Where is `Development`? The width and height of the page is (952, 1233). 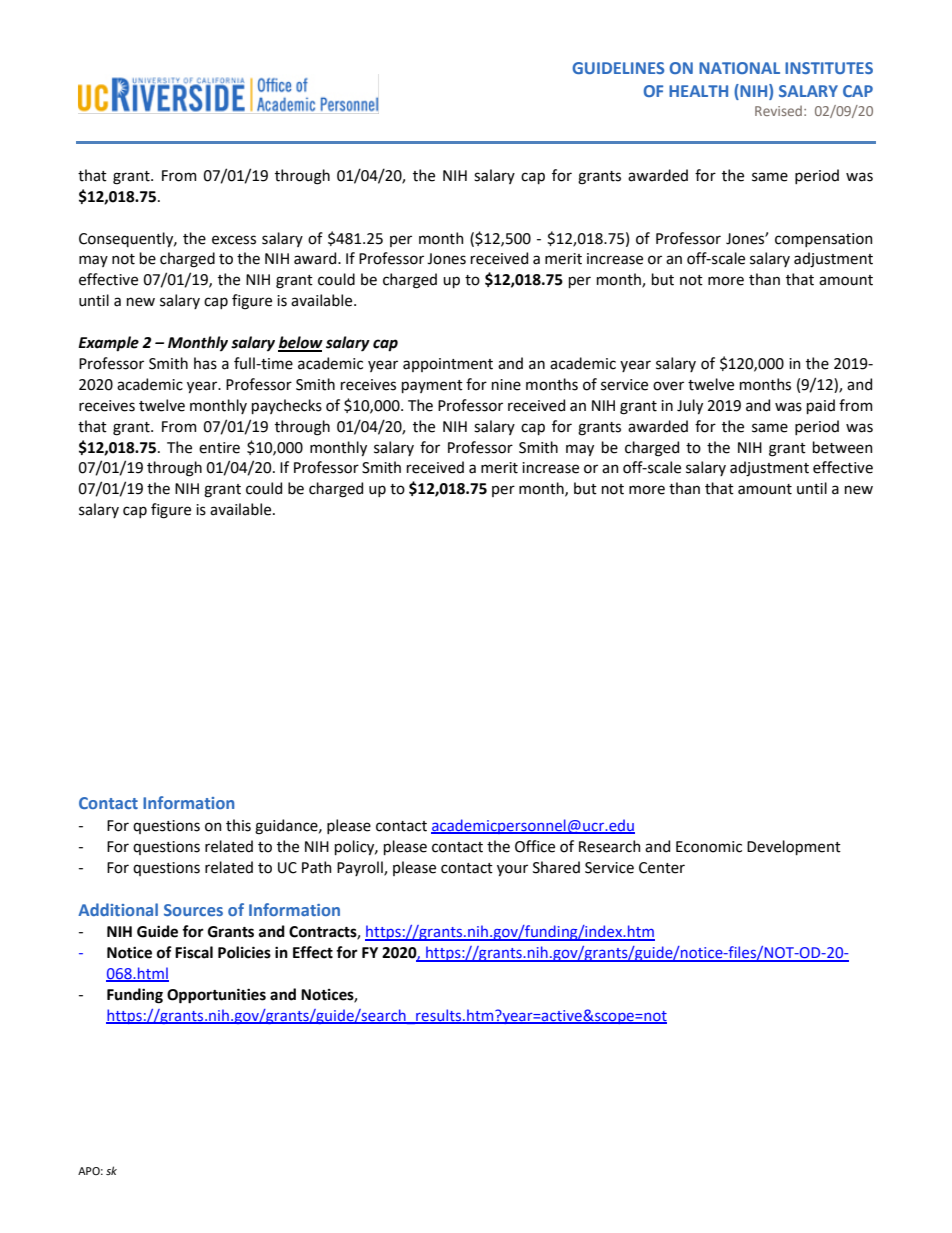 Development is located at coordinates (794, 847).
